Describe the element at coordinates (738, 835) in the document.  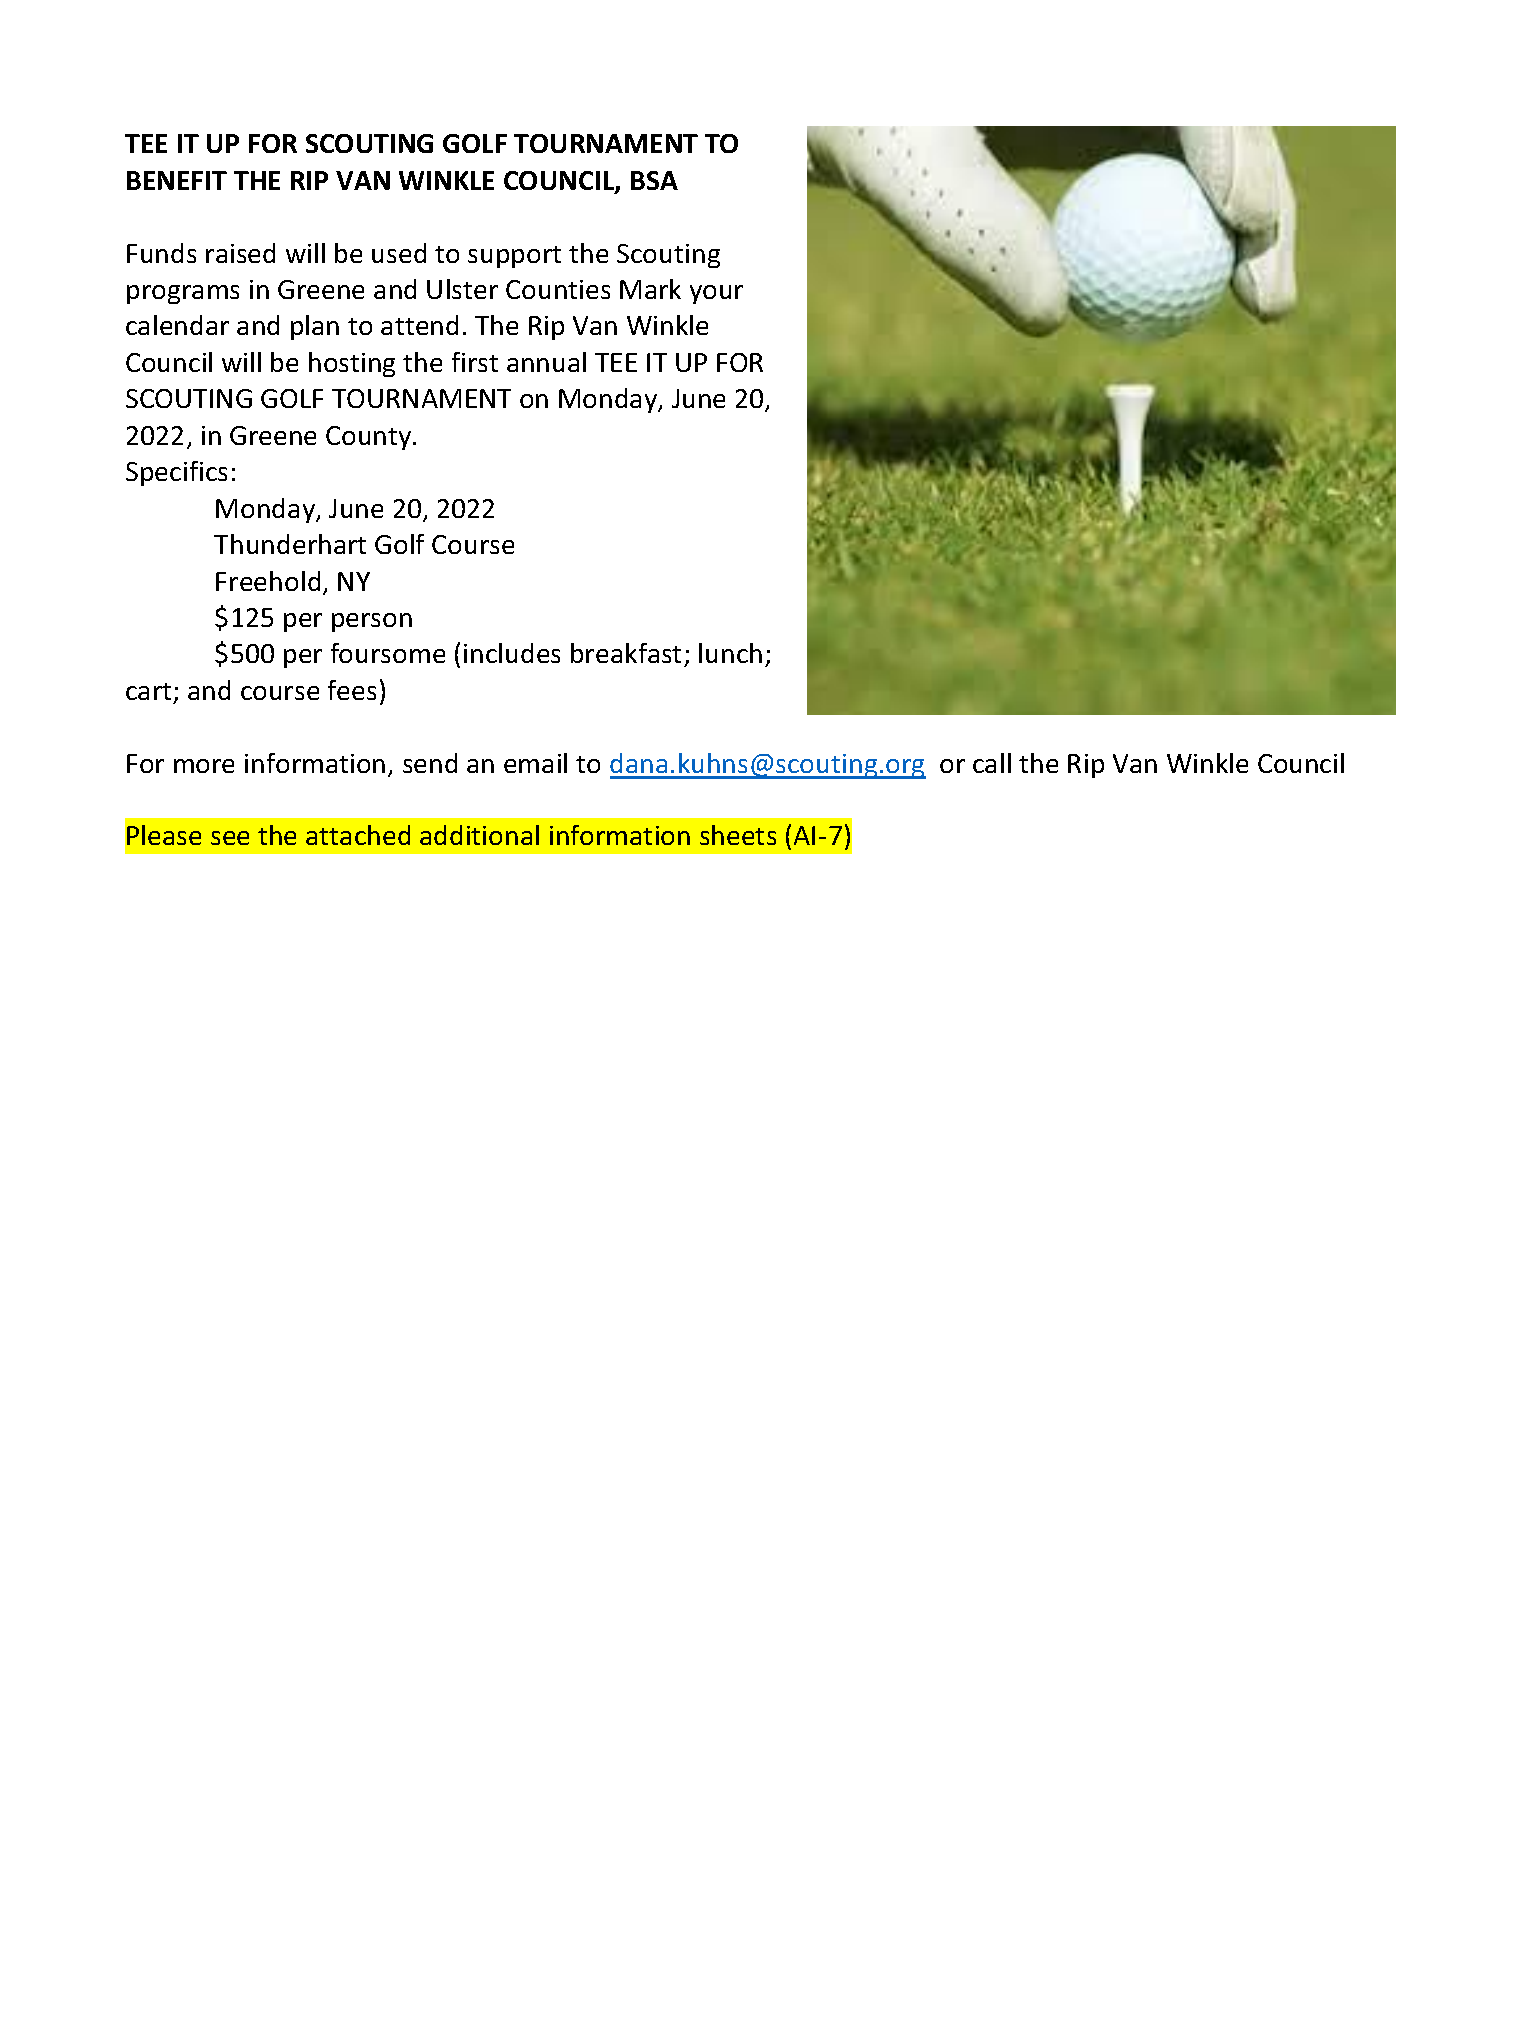
I see `sheets` at that location.
